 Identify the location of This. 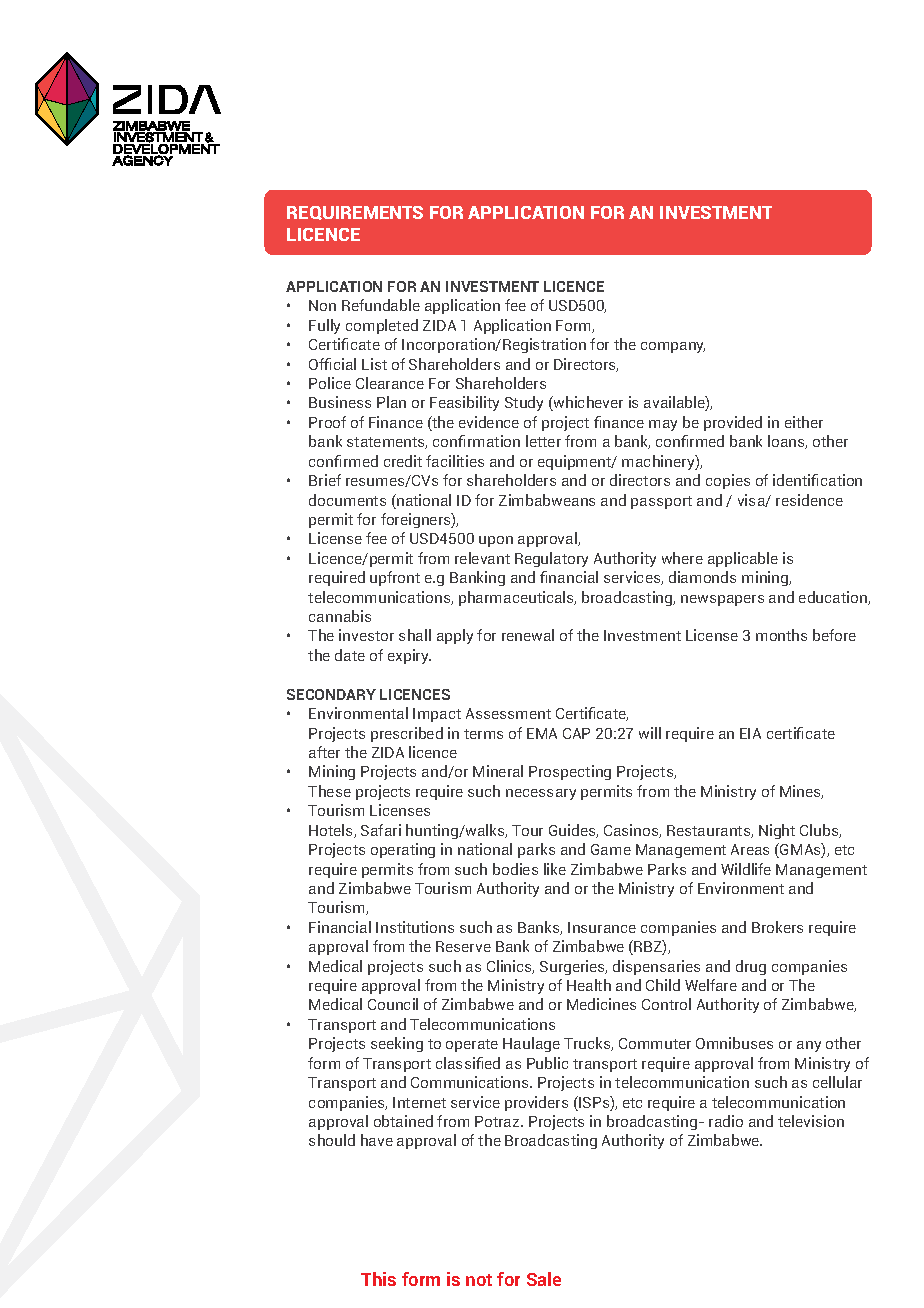
(378, 1279).
